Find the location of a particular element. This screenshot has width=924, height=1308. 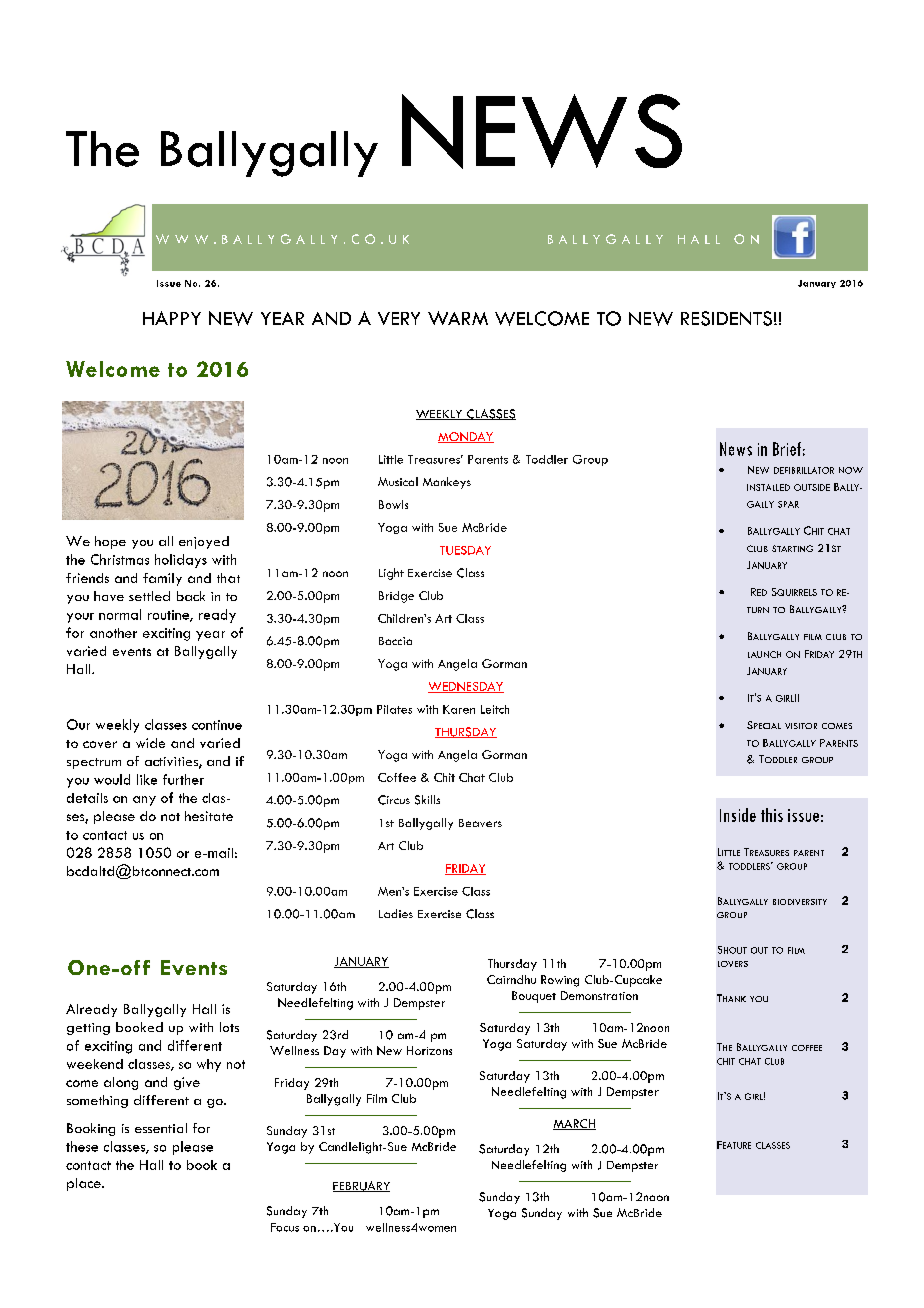

FEBRUARY is located at coordinates (361, 1186).
